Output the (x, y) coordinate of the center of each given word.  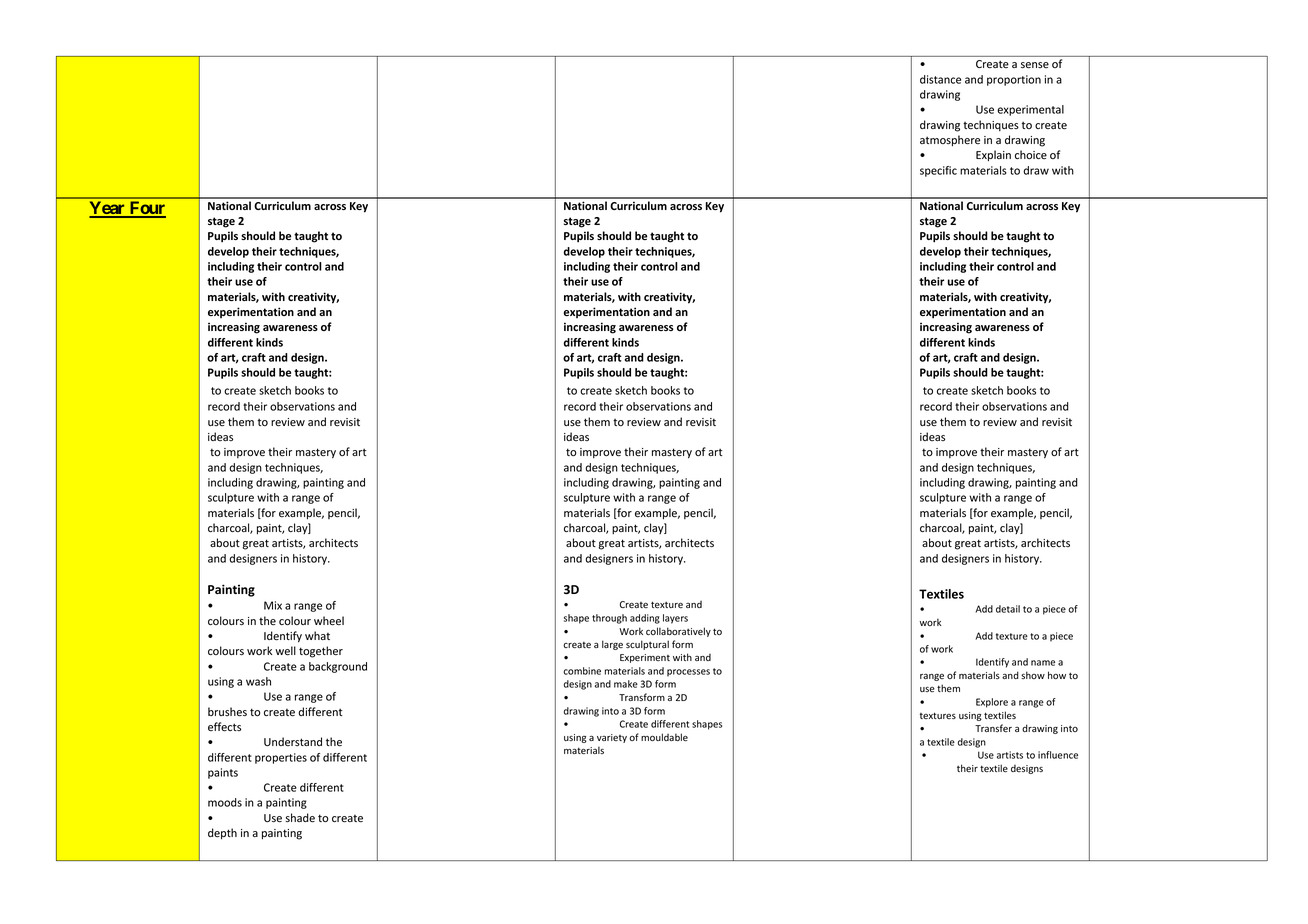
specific (938, 171)
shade (300, 818)
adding (645, 619)
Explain (993, 156)
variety (612, 738)
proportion (1014, 80)
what (317, 635)
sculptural (647, 645)
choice (1031, 154)
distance (940, 79)
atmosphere (950, 141)
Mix (273, 605)
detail (1008, 609)
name (1043, 663)
